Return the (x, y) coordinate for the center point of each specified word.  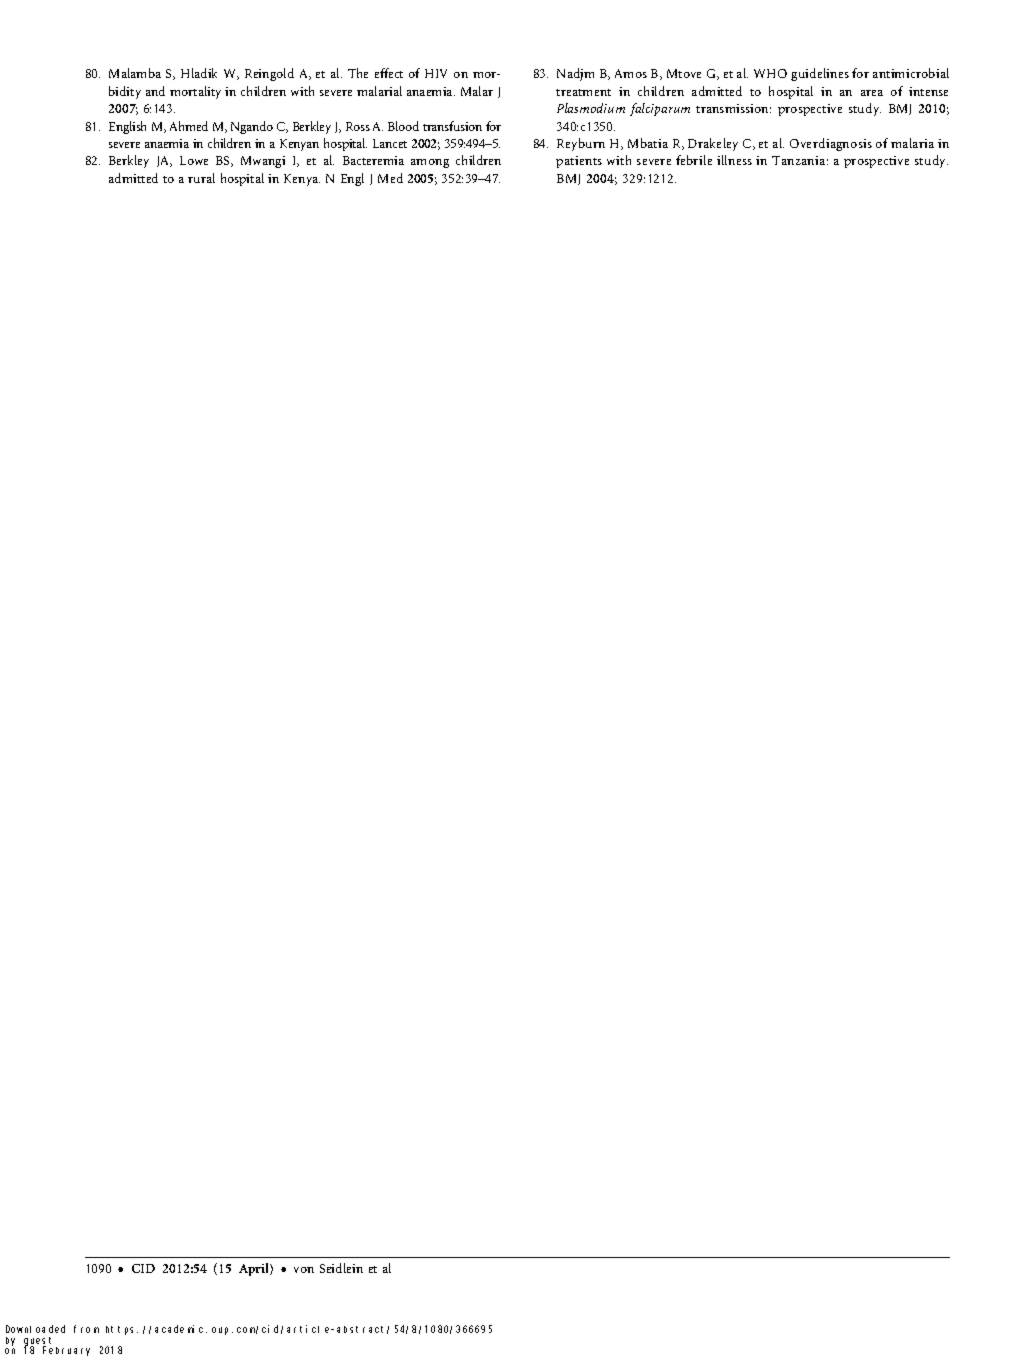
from (86, 1329)
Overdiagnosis (831, 144)
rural (201, 178)
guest (40, 1342)
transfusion (452, 126)
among (430, 163)
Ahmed (189, 126)
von (304, 1270)
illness (734, 160)
